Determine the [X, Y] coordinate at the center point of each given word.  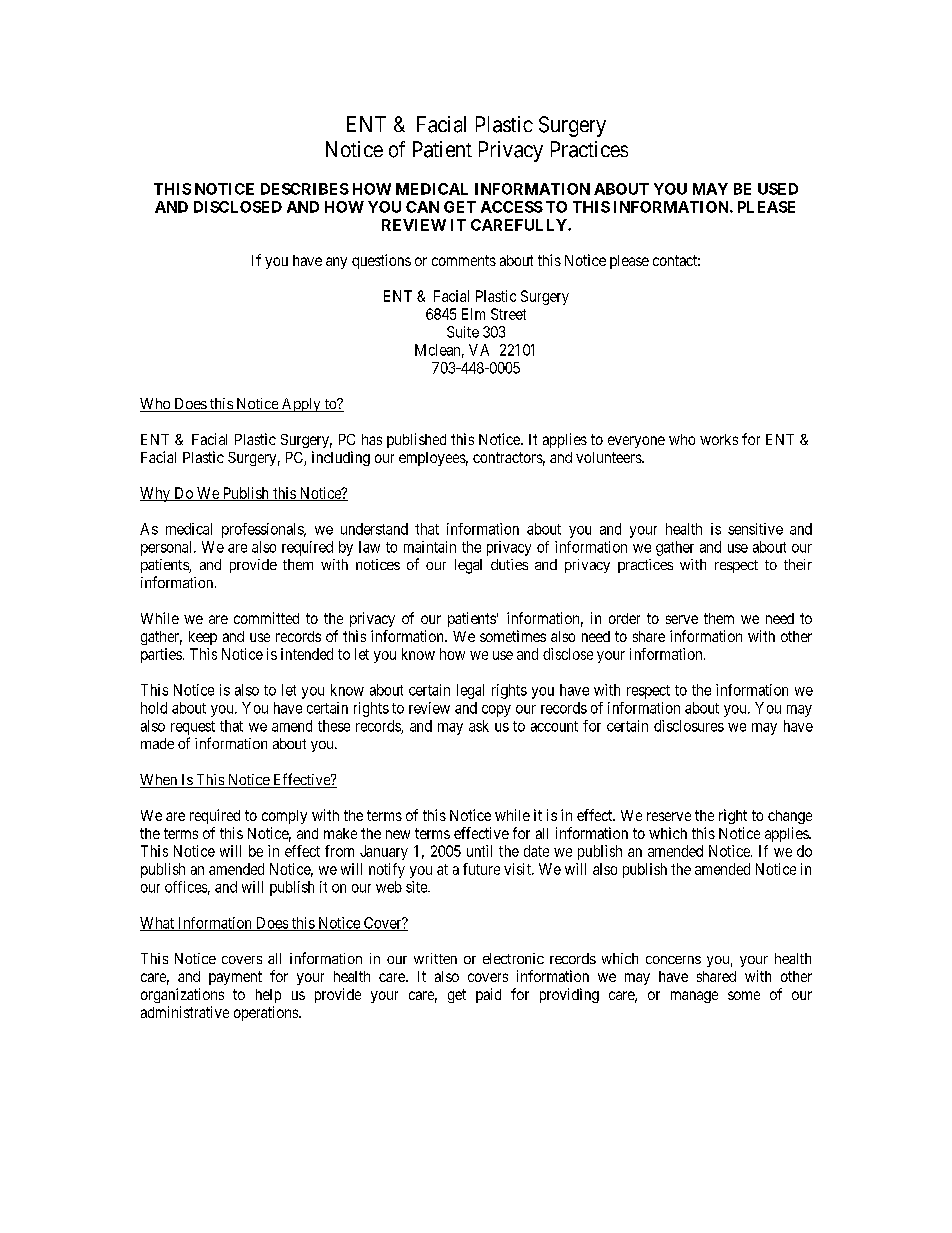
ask [479, 726]
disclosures [689, 726]
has [372, 439]
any [336, 263]
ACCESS [512, 207]
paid [488, 995]
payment [235, 978]
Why [156, 494]
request [193, 728]
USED [778, 189]
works [719, 439]
